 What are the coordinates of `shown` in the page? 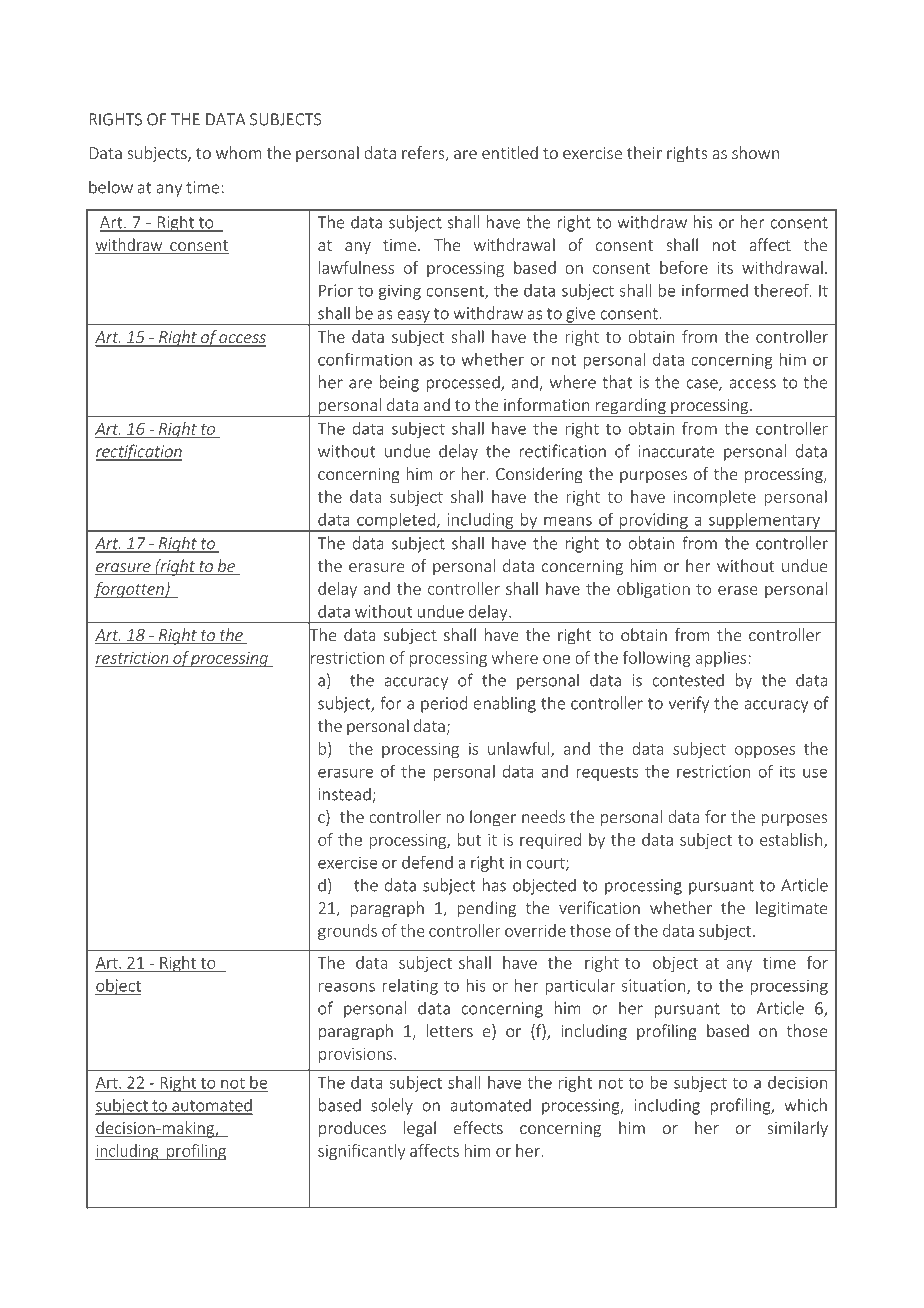 It's located at (755, 152).
